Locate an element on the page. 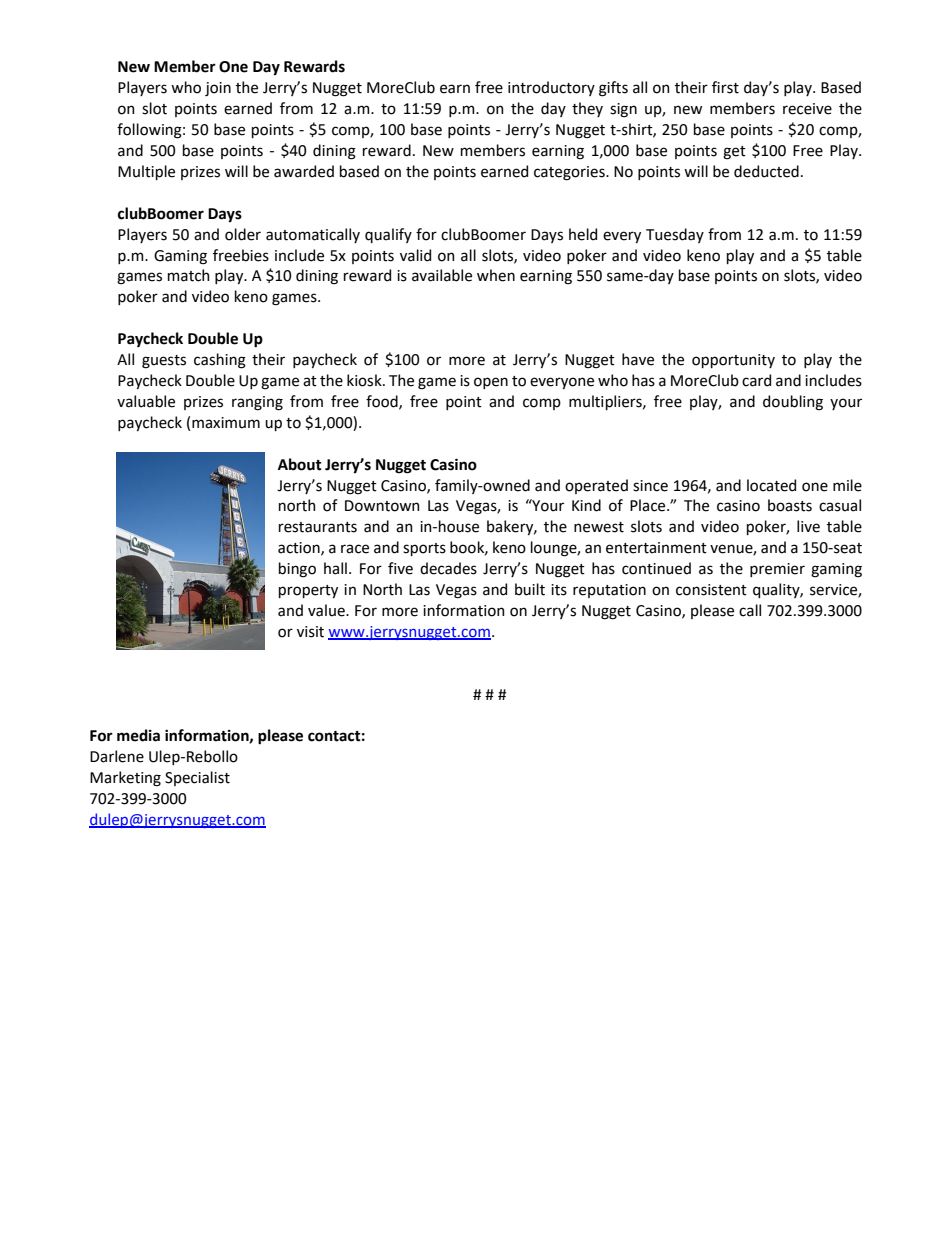  live is located at coordinates (808, 526).
